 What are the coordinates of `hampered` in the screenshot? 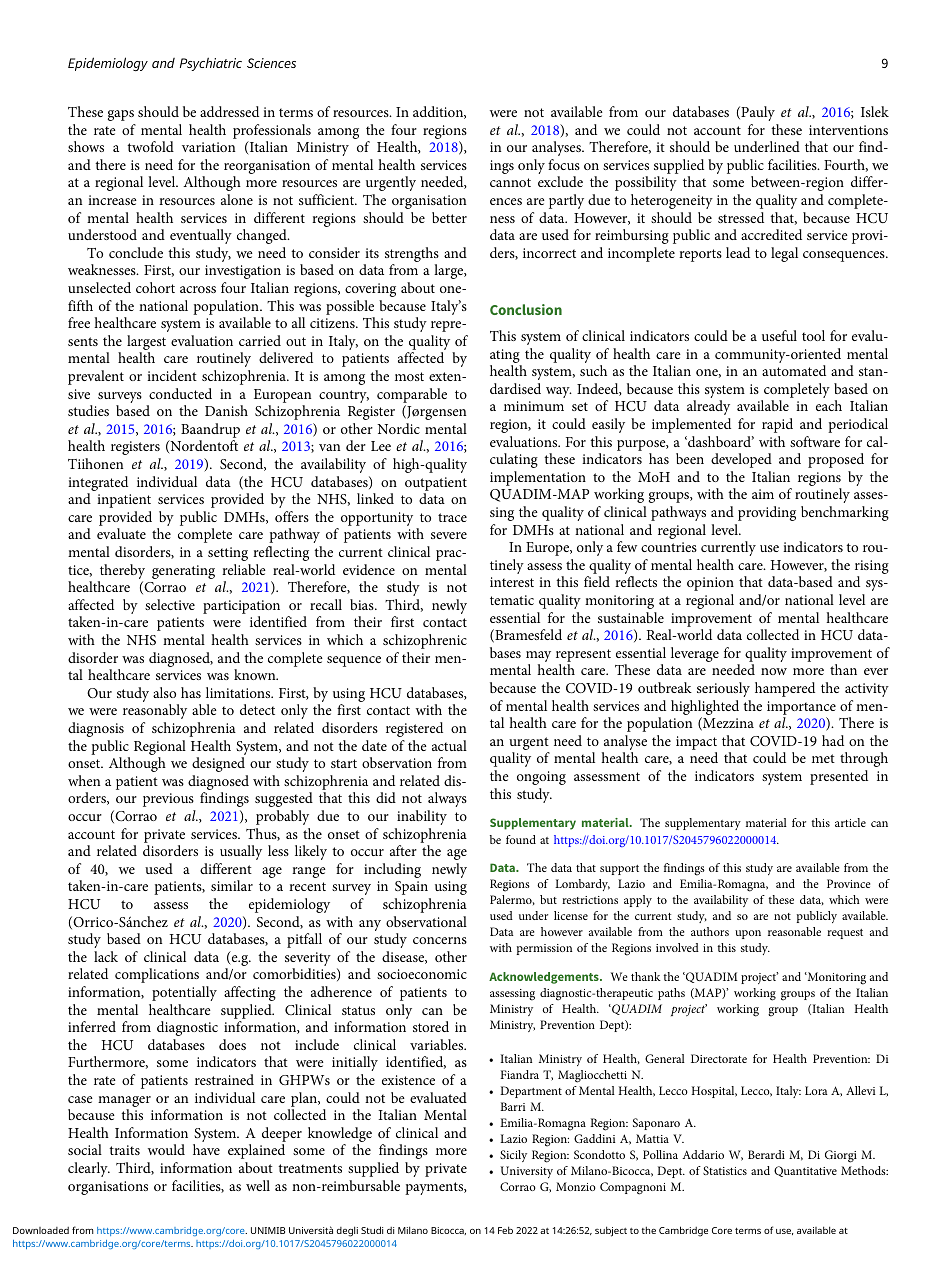 It's located at (785, 689).
